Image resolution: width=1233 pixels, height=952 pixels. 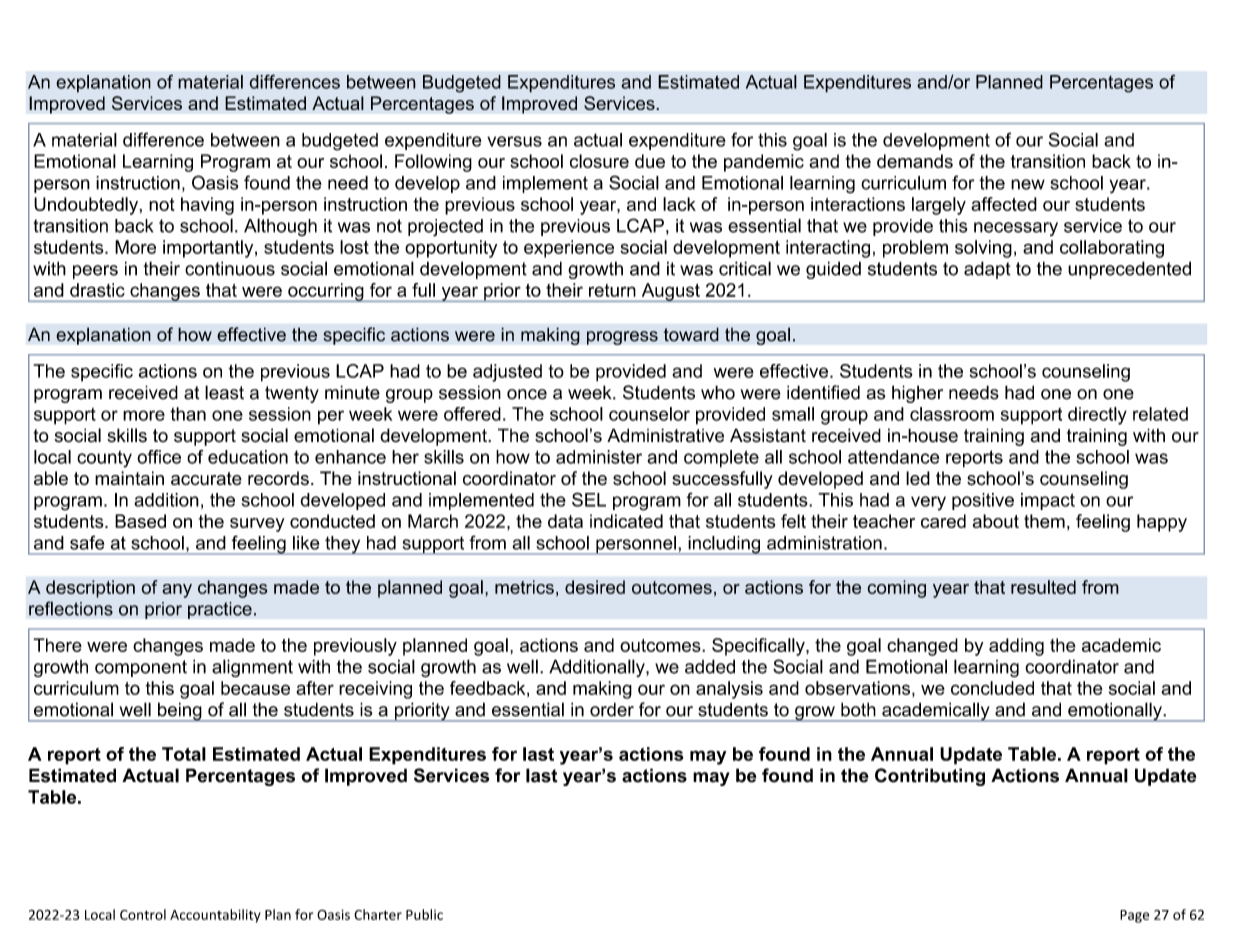 What do you see at coordinates (215, 916) in the document?
I see `Accountability` at bounding box center [215, 916].
